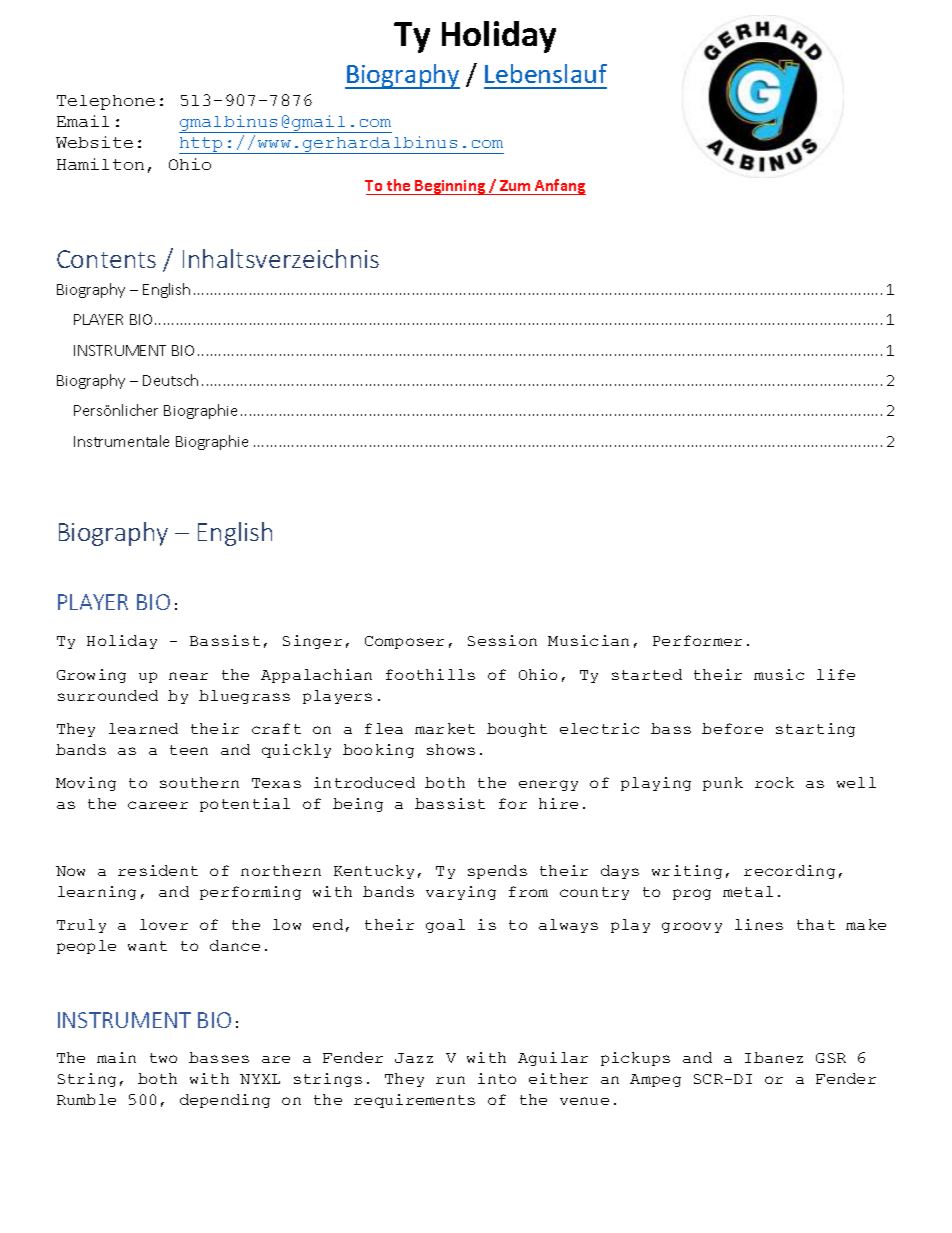 This page has width=952, height=1233. I want to click on Anfang, so click(559, 187).
